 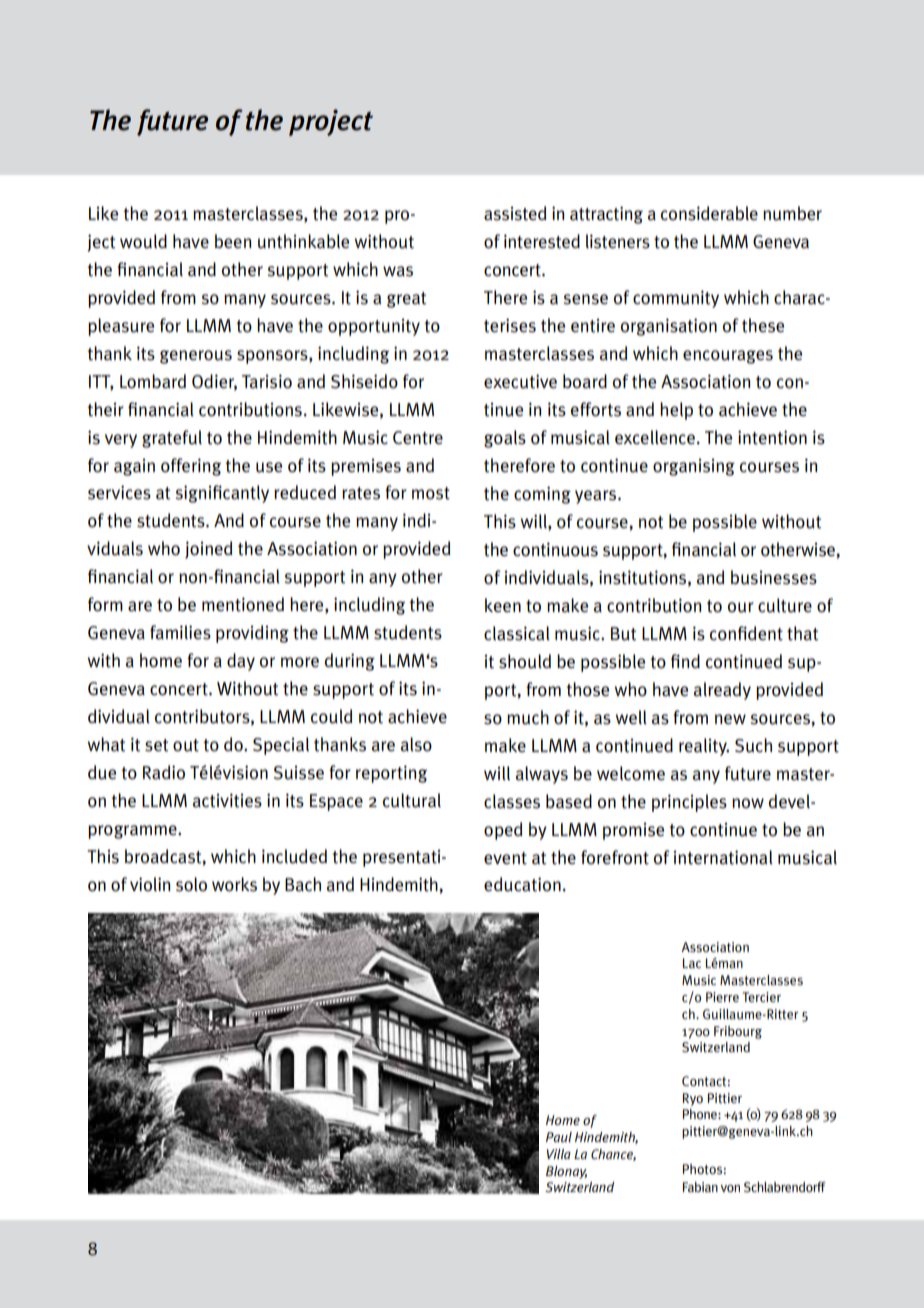 I want to click on solo, so click(x=191, y=884).
